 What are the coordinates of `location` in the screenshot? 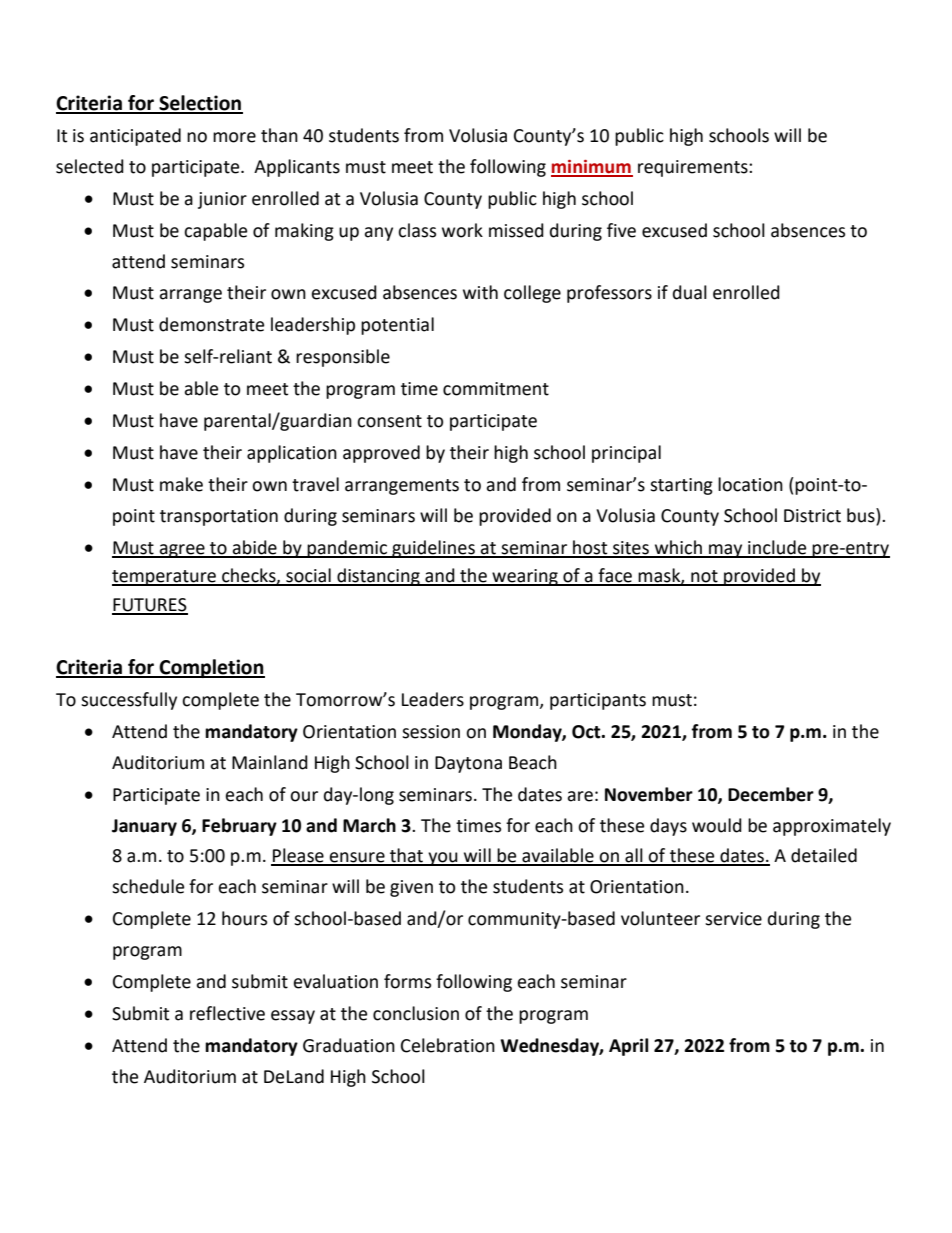 It's located at (750, 484).
